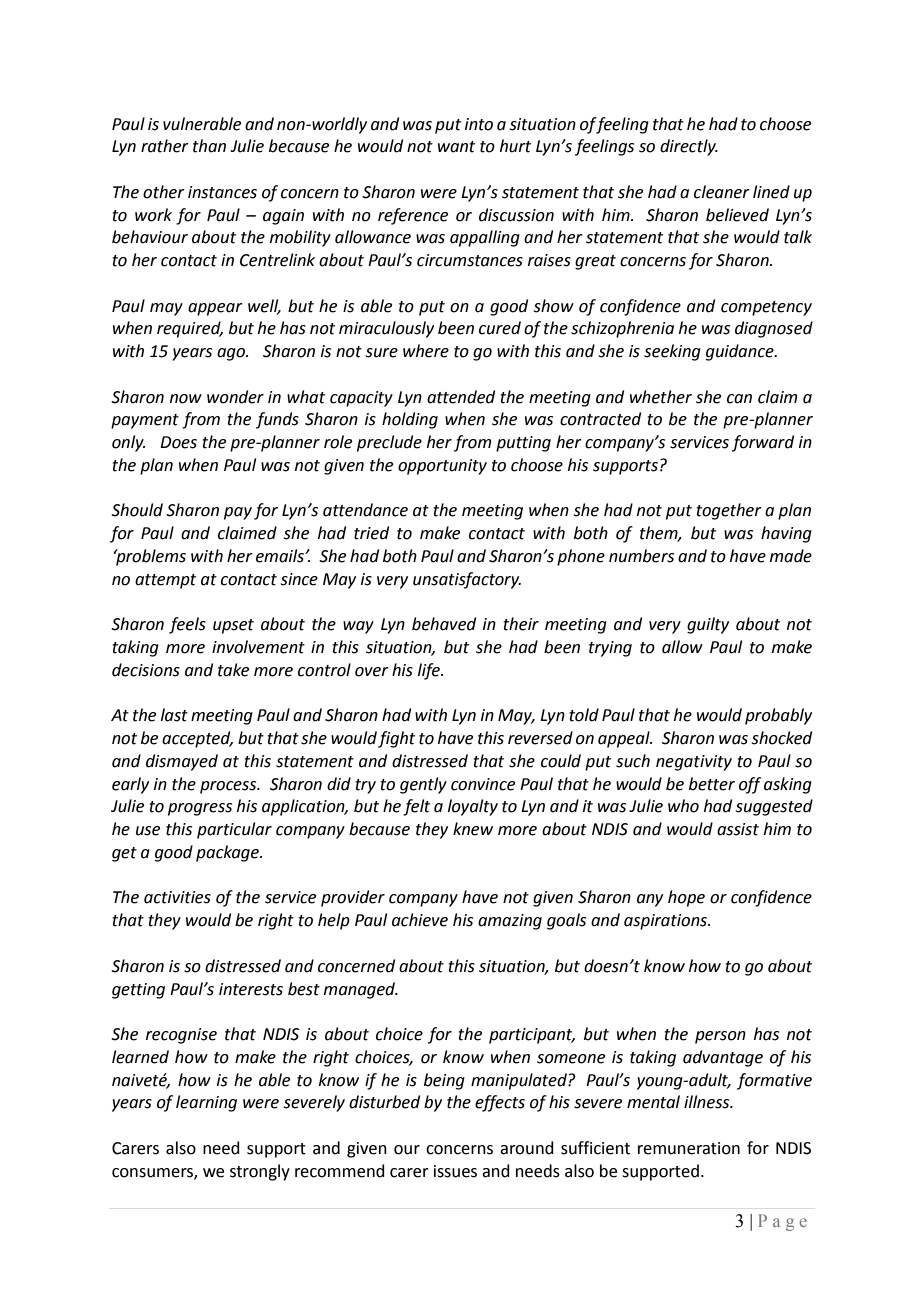 The height and width of the screenshot is (1308, 924). Describe the element at coordinates (708, 625) in the screenshot. I see `guilty` at that location.
